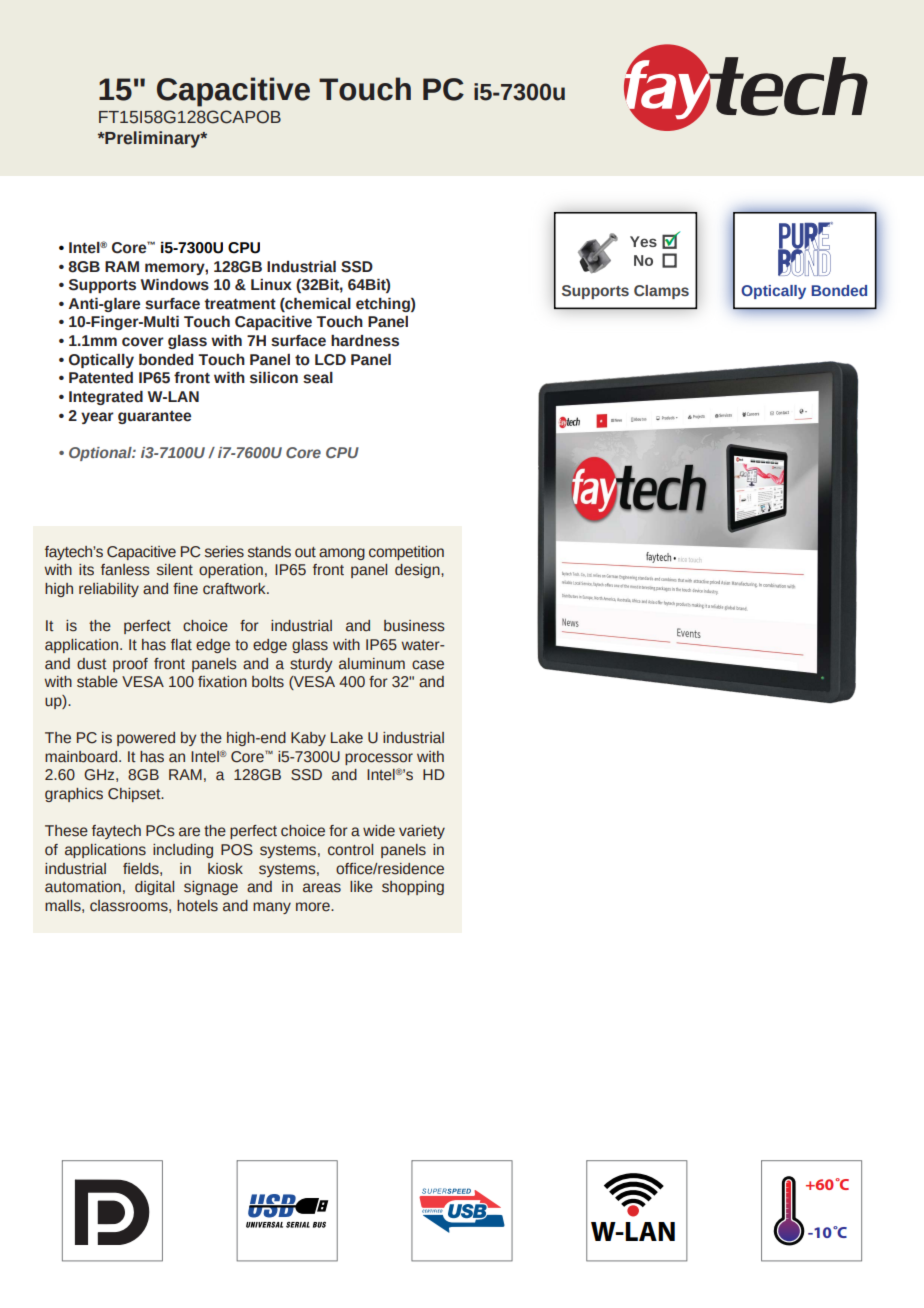 The height and width of the page is (1308, 924). I want to click on design, so click(418, 571).
